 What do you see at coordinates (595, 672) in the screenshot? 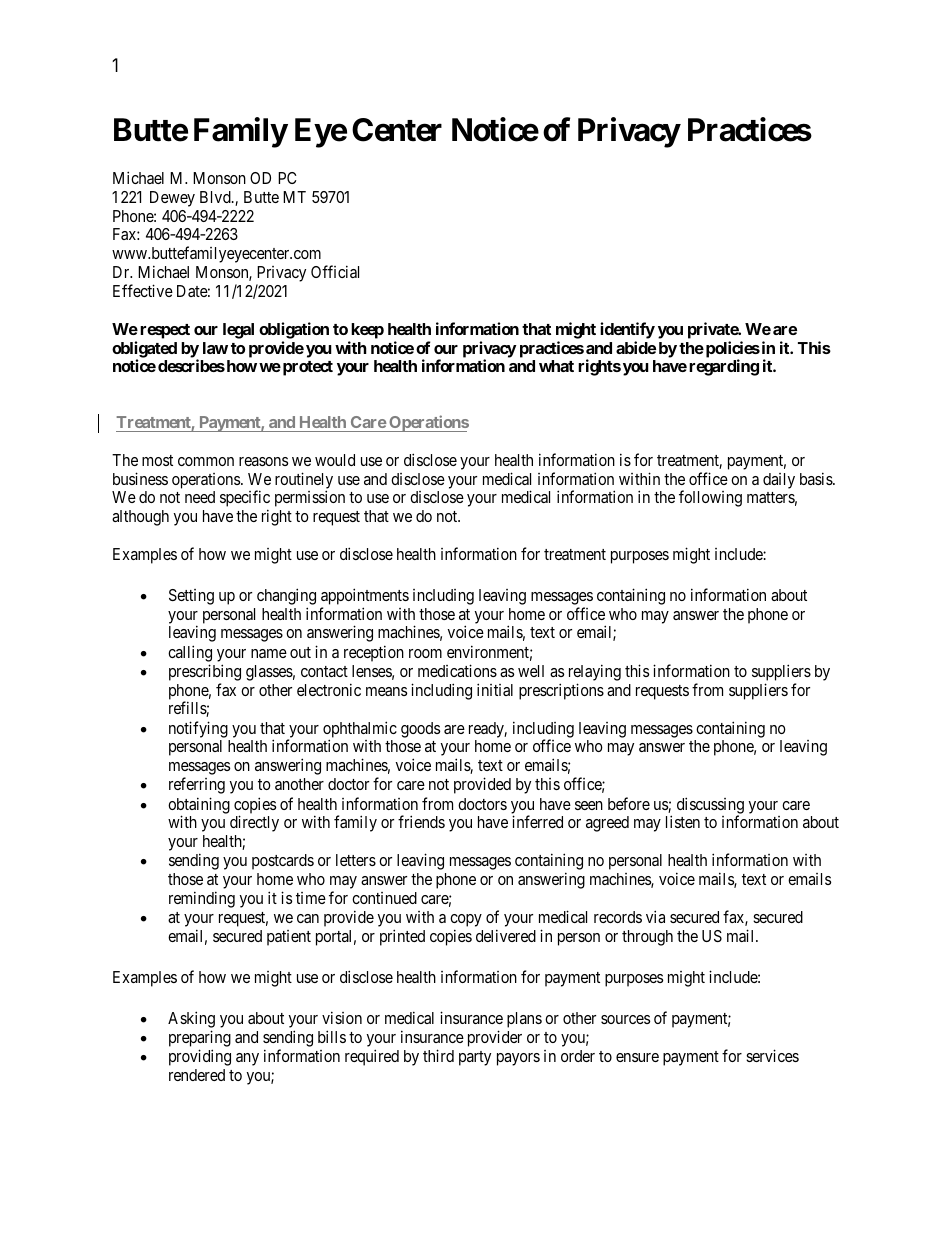
I see `relaying` at bounding box center [595, 672].
